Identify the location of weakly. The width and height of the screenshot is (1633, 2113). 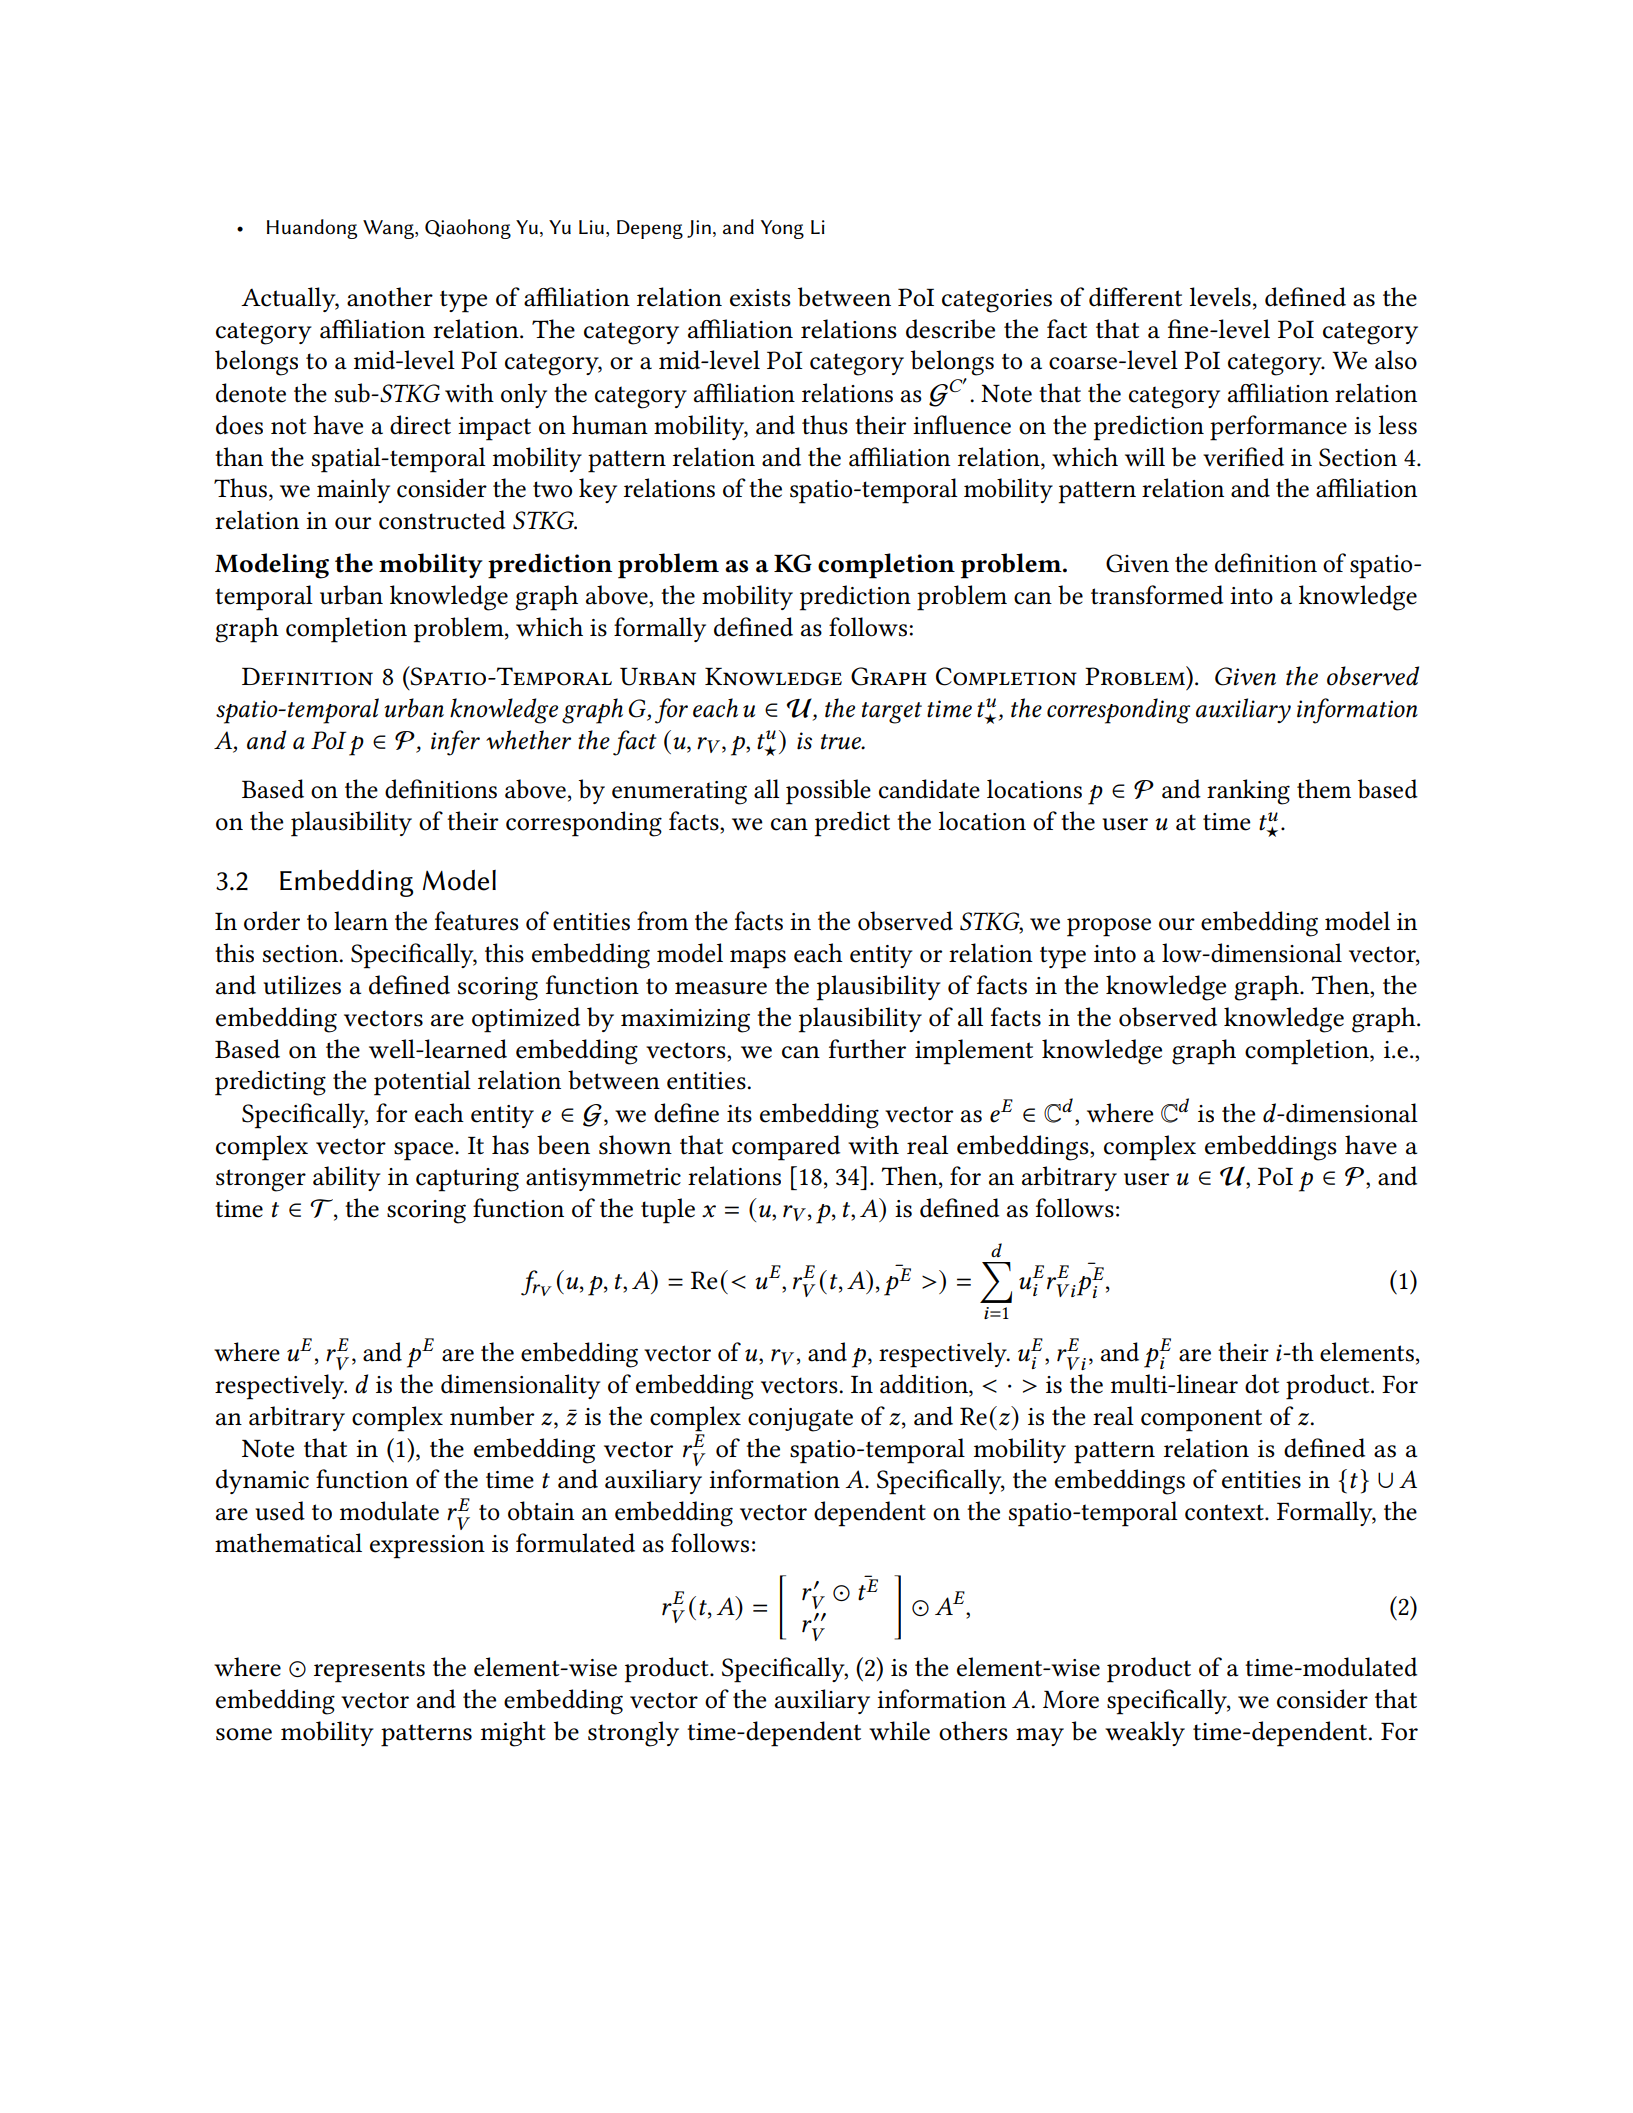
(1145, 1733).
